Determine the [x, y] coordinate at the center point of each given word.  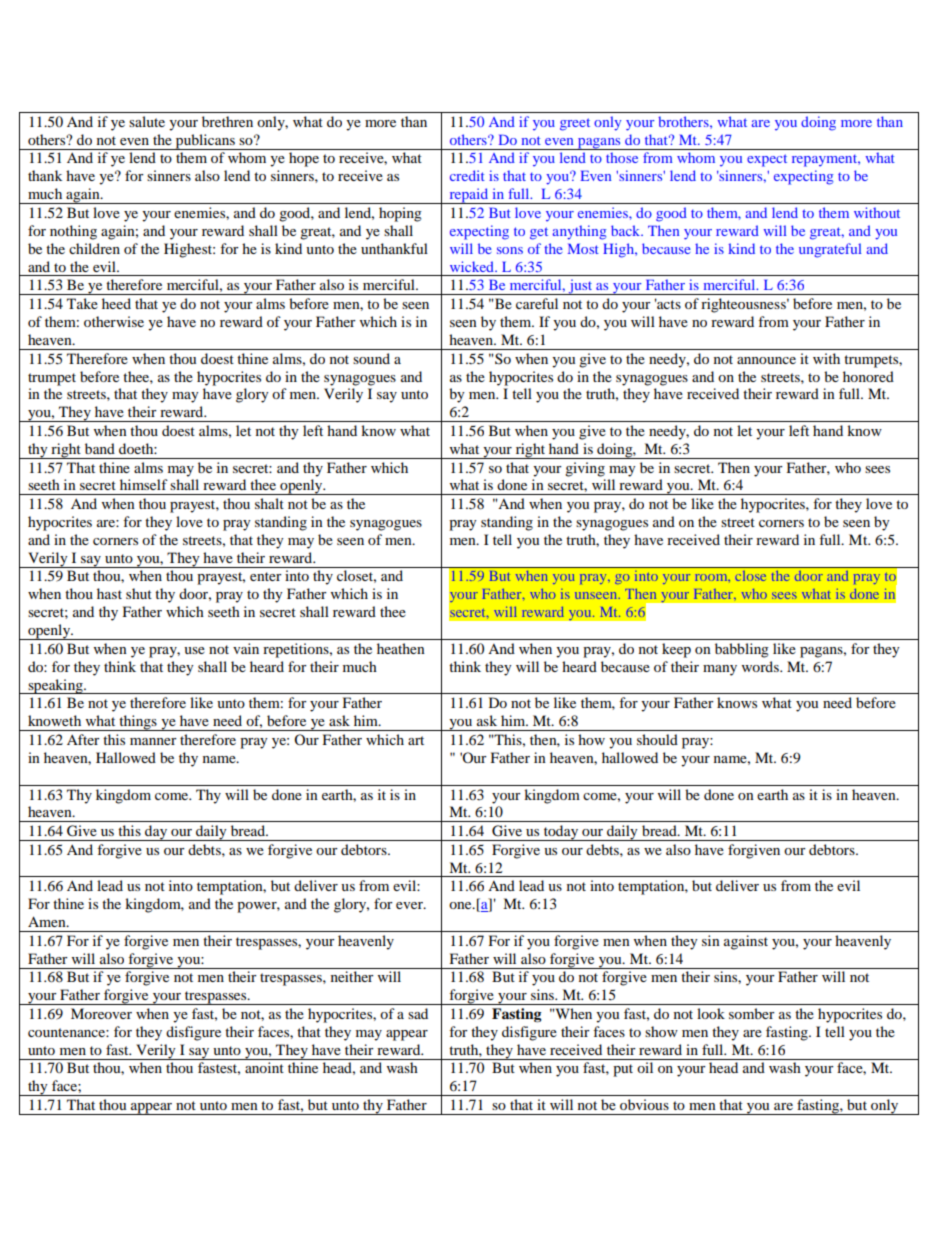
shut [139, 593]
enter [266, 576]
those [622, 157]
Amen [48, 921]
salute [147, 121]
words [761, 666]
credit [467, 175]
